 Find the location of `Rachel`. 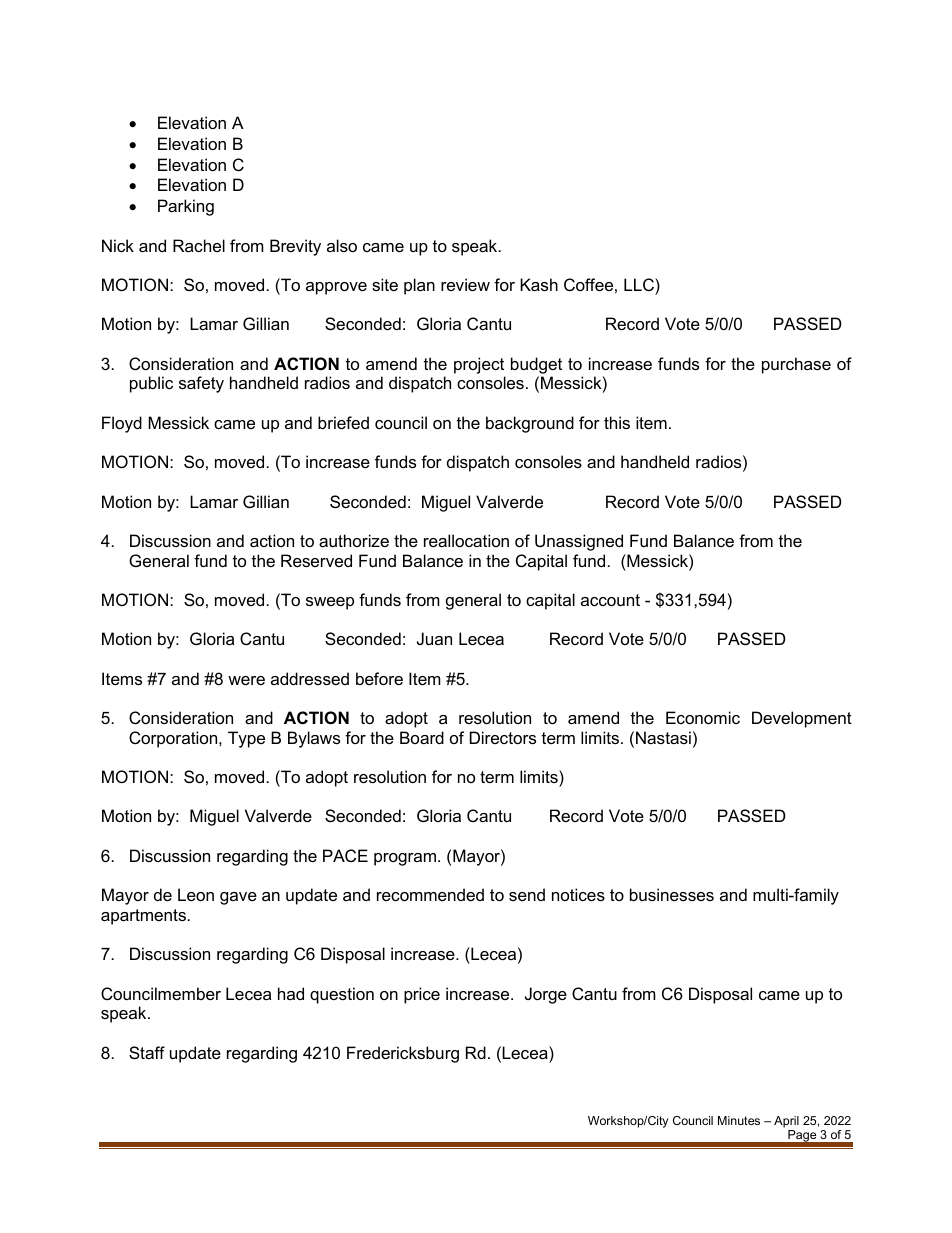

Rachel is located at coordinates (199, 245).
